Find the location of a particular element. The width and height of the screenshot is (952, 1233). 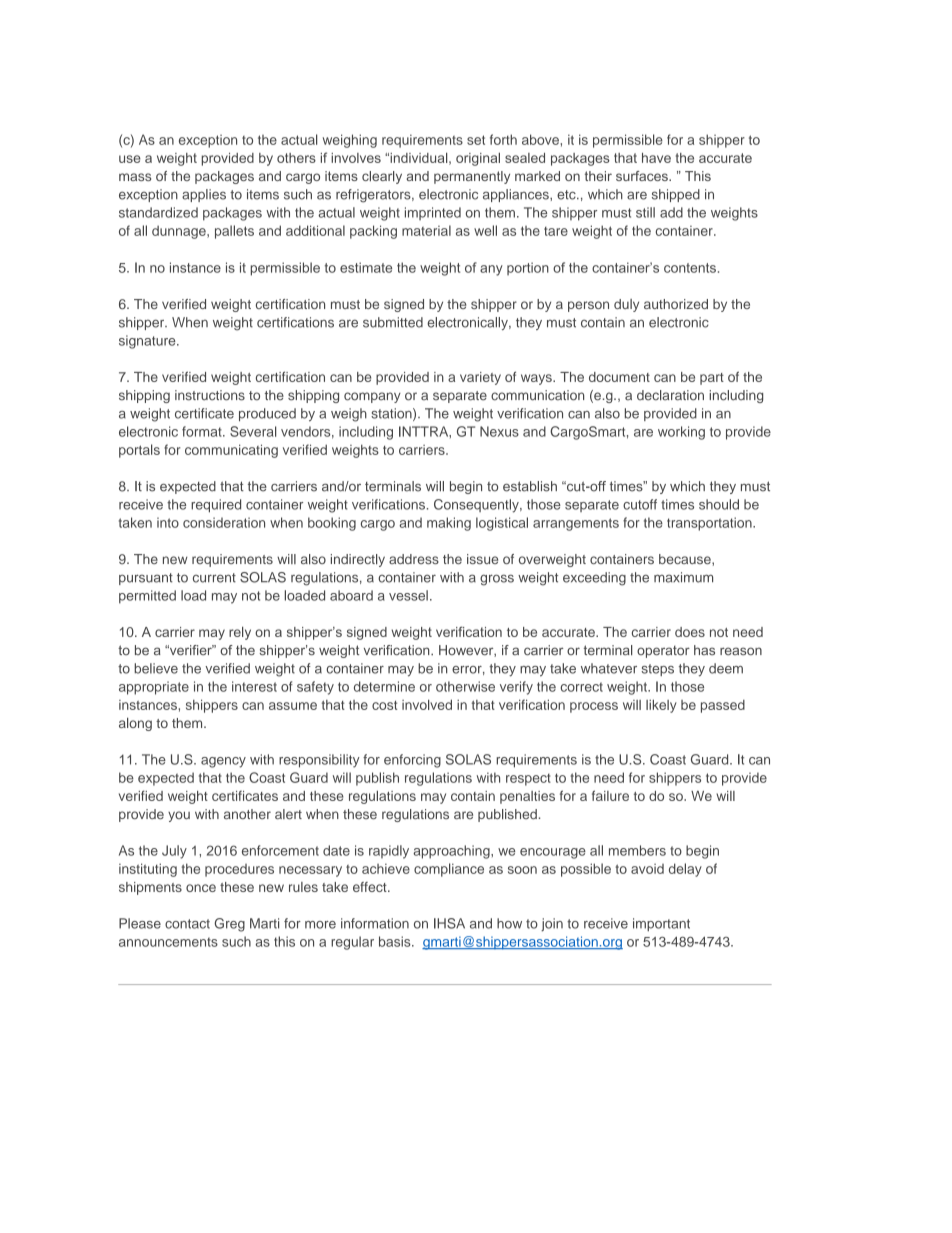

contact is located at coordinates (187, 924).
